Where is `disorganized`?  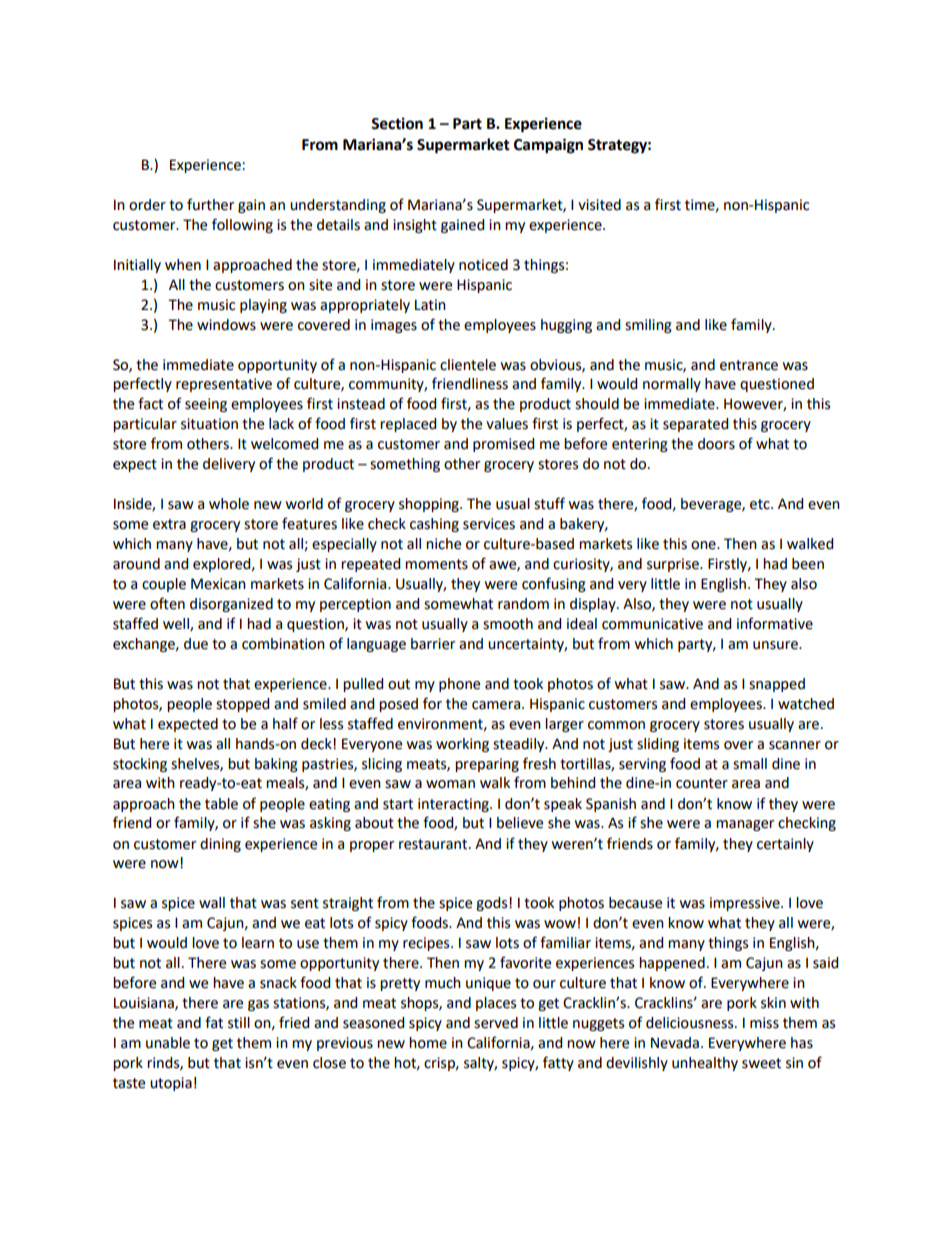 disorganized is located at coordinates (231, 605).
